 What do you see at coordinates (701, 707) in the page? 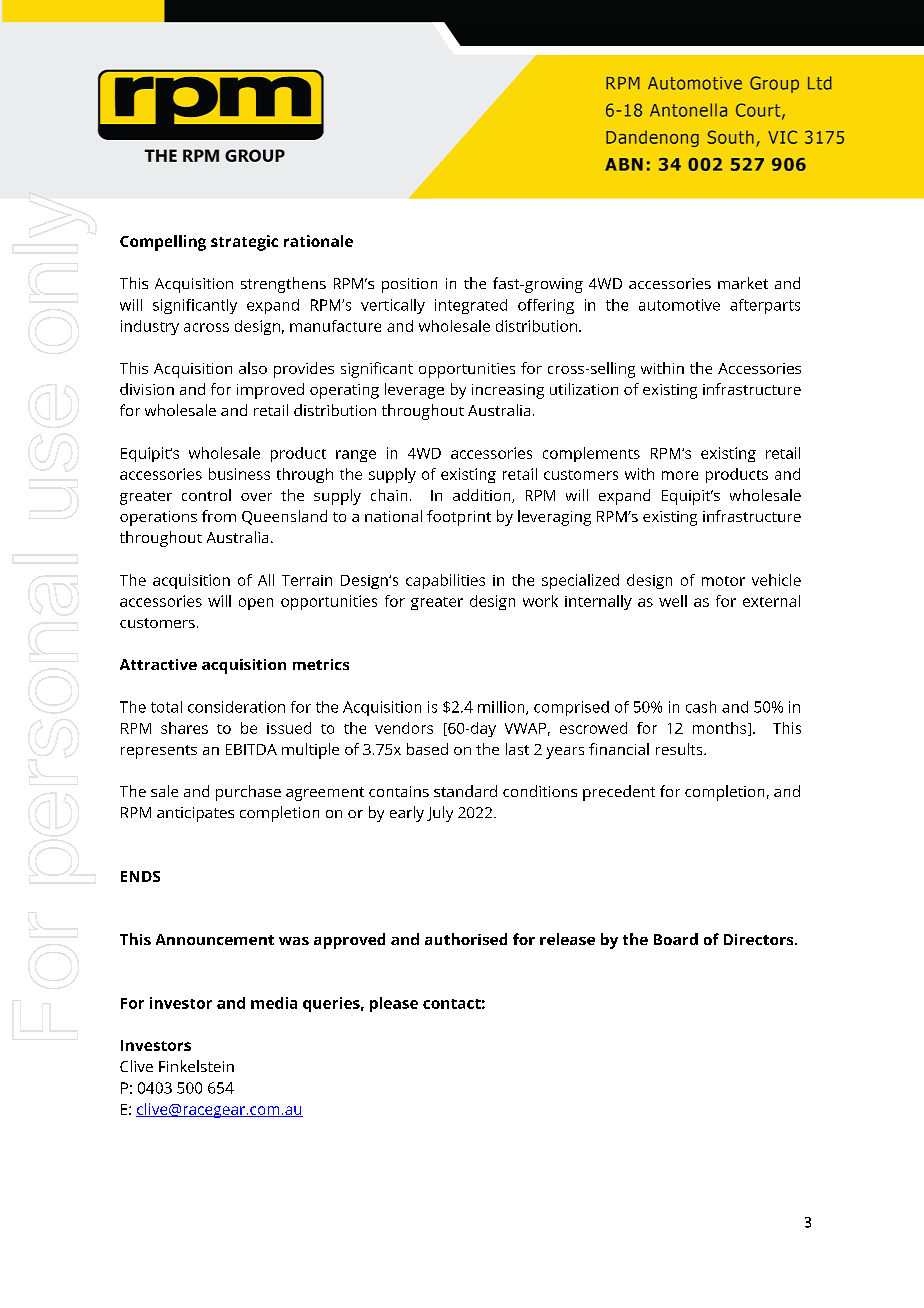
I see `cash` at bounding box center [701, 707].
